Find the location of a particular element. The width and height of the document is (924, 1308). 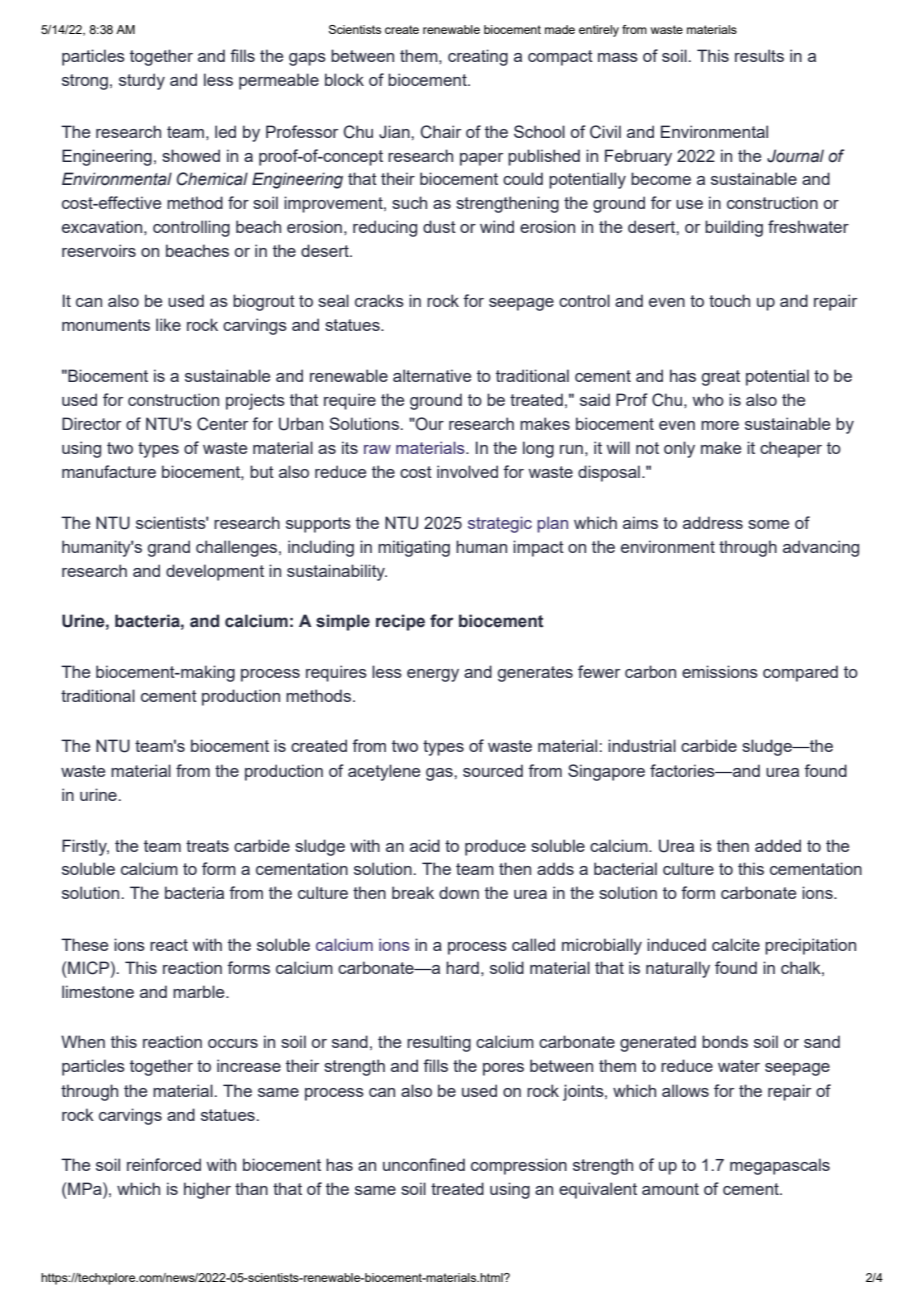

megapascals is located at coordinates (780, 1166).
